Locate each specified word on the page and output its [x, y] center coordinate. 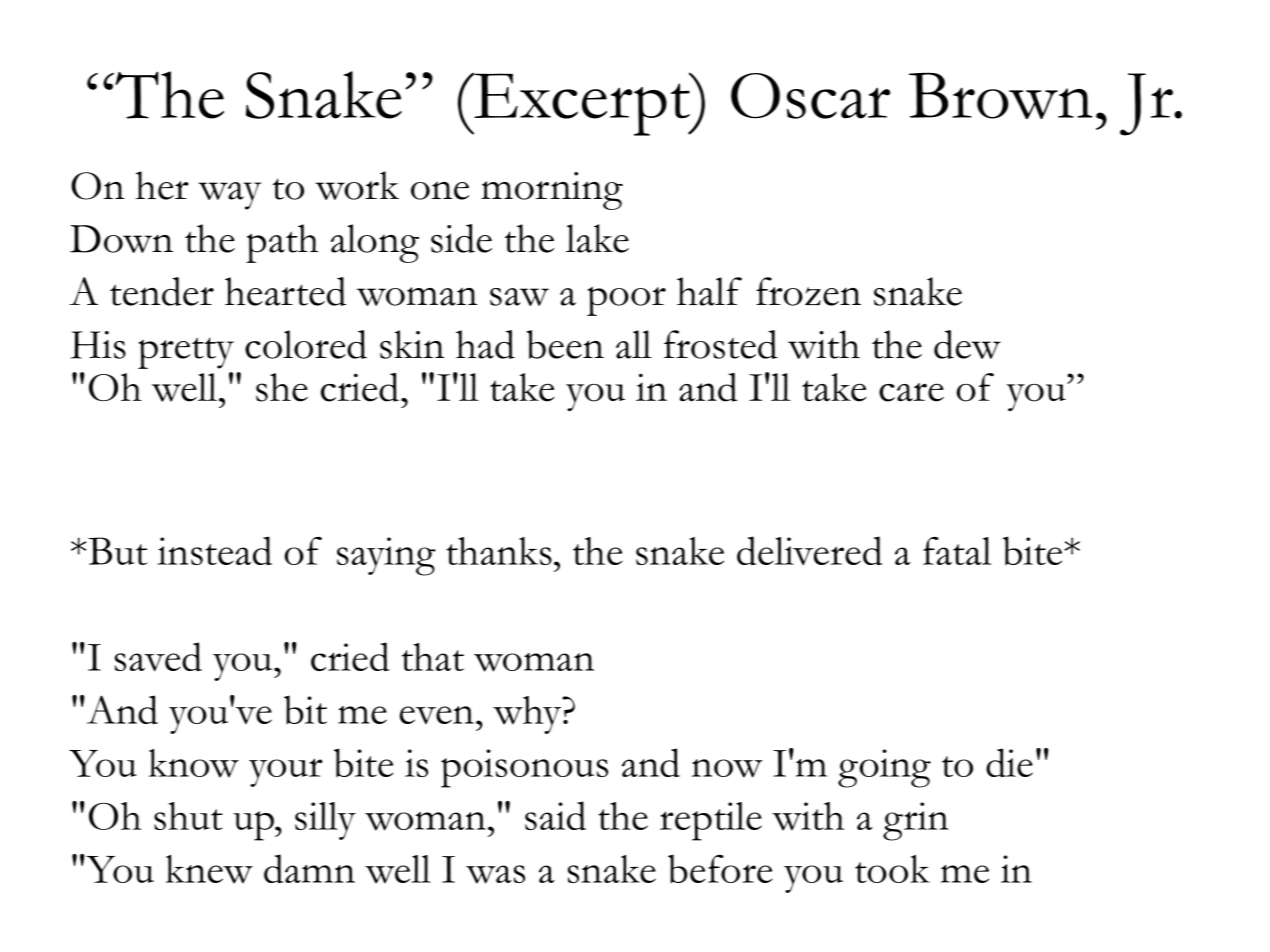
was [495, 874]
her [162, 185]
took [892, 869]
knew [209, 869]
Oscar [810, 96]
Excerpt [582, 104]
